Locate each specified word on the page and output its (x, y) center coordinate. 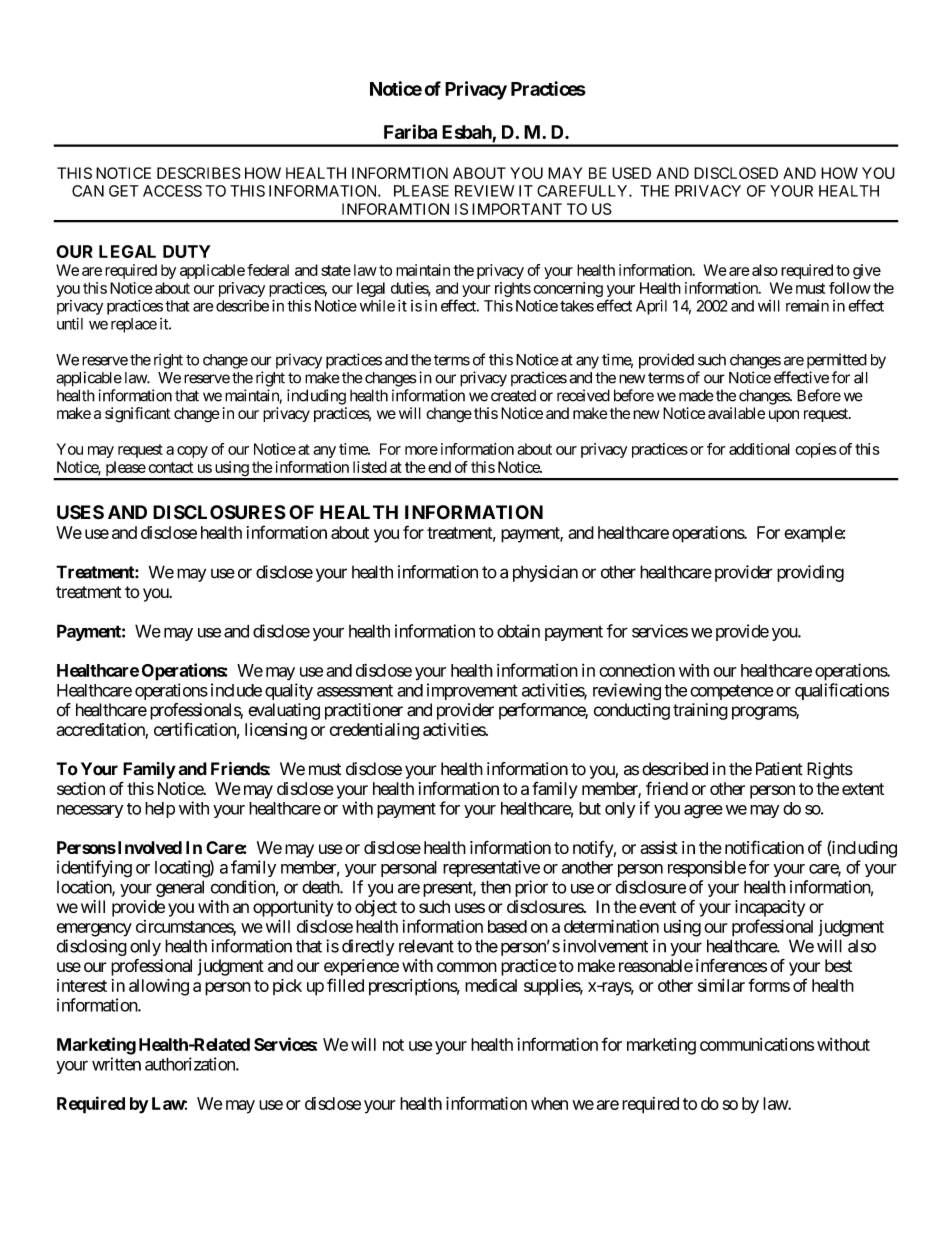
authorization (191, 1064)
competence (732, 692)
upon (784, 416)
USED (631, 173)
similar (721, 985)
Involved (148, 847)
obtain (518, 631)
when (549, 1103)
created (513, 396)
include (236, 690)
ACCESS (172, 191)
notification (764, 847)
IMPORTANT (517, 209)
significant (138, 415)
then (495, 887)
